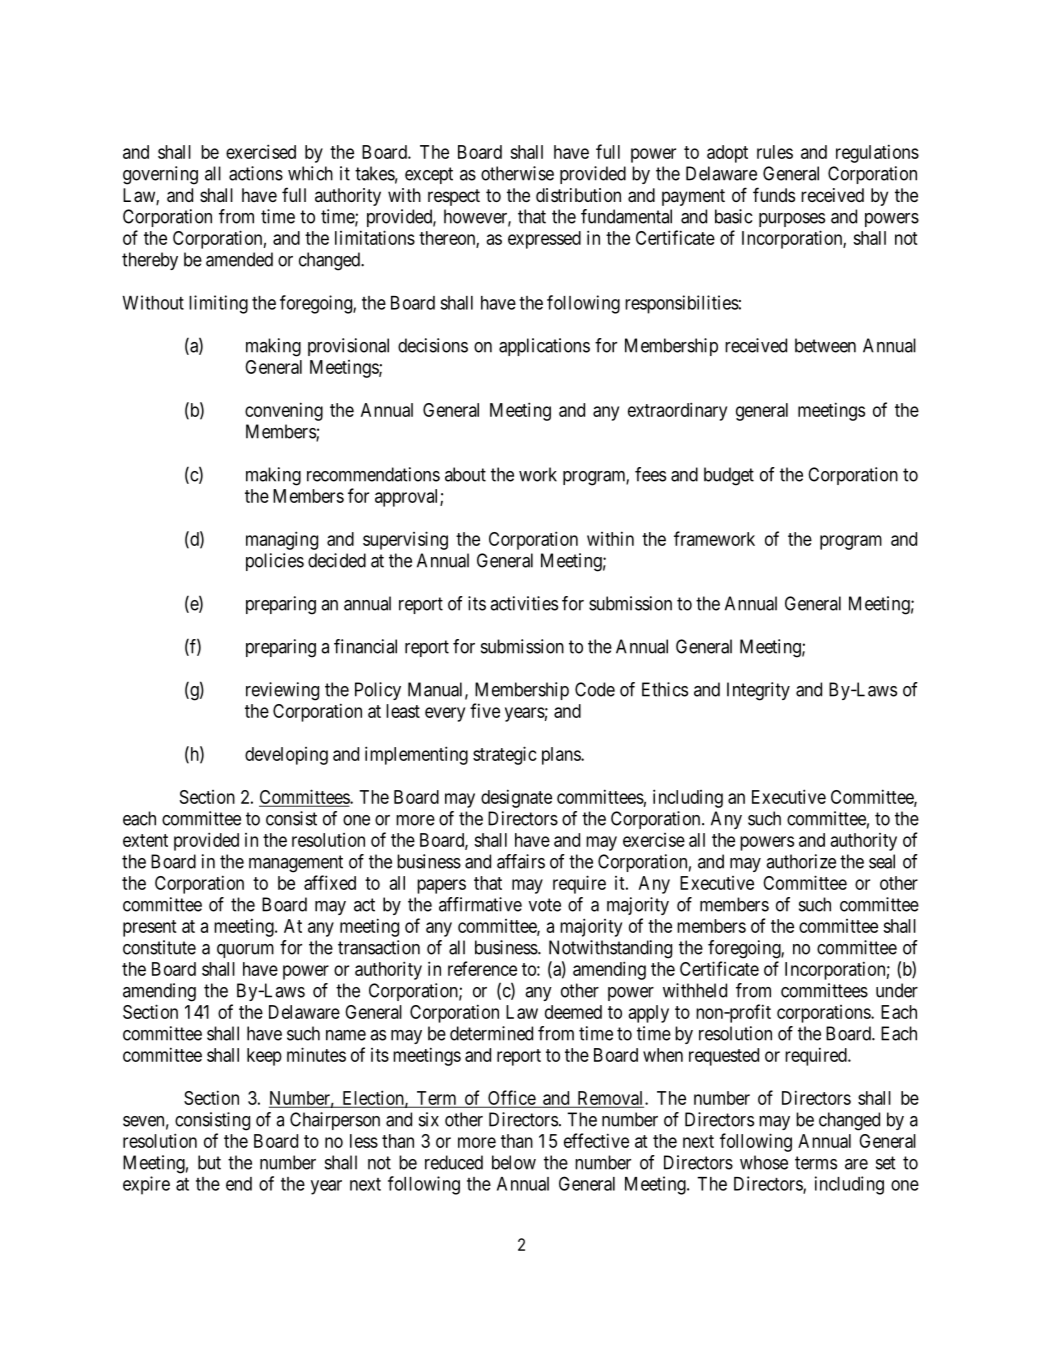 This document has height=1346, width=1040. I want to click on below, so click(514, 1162).
